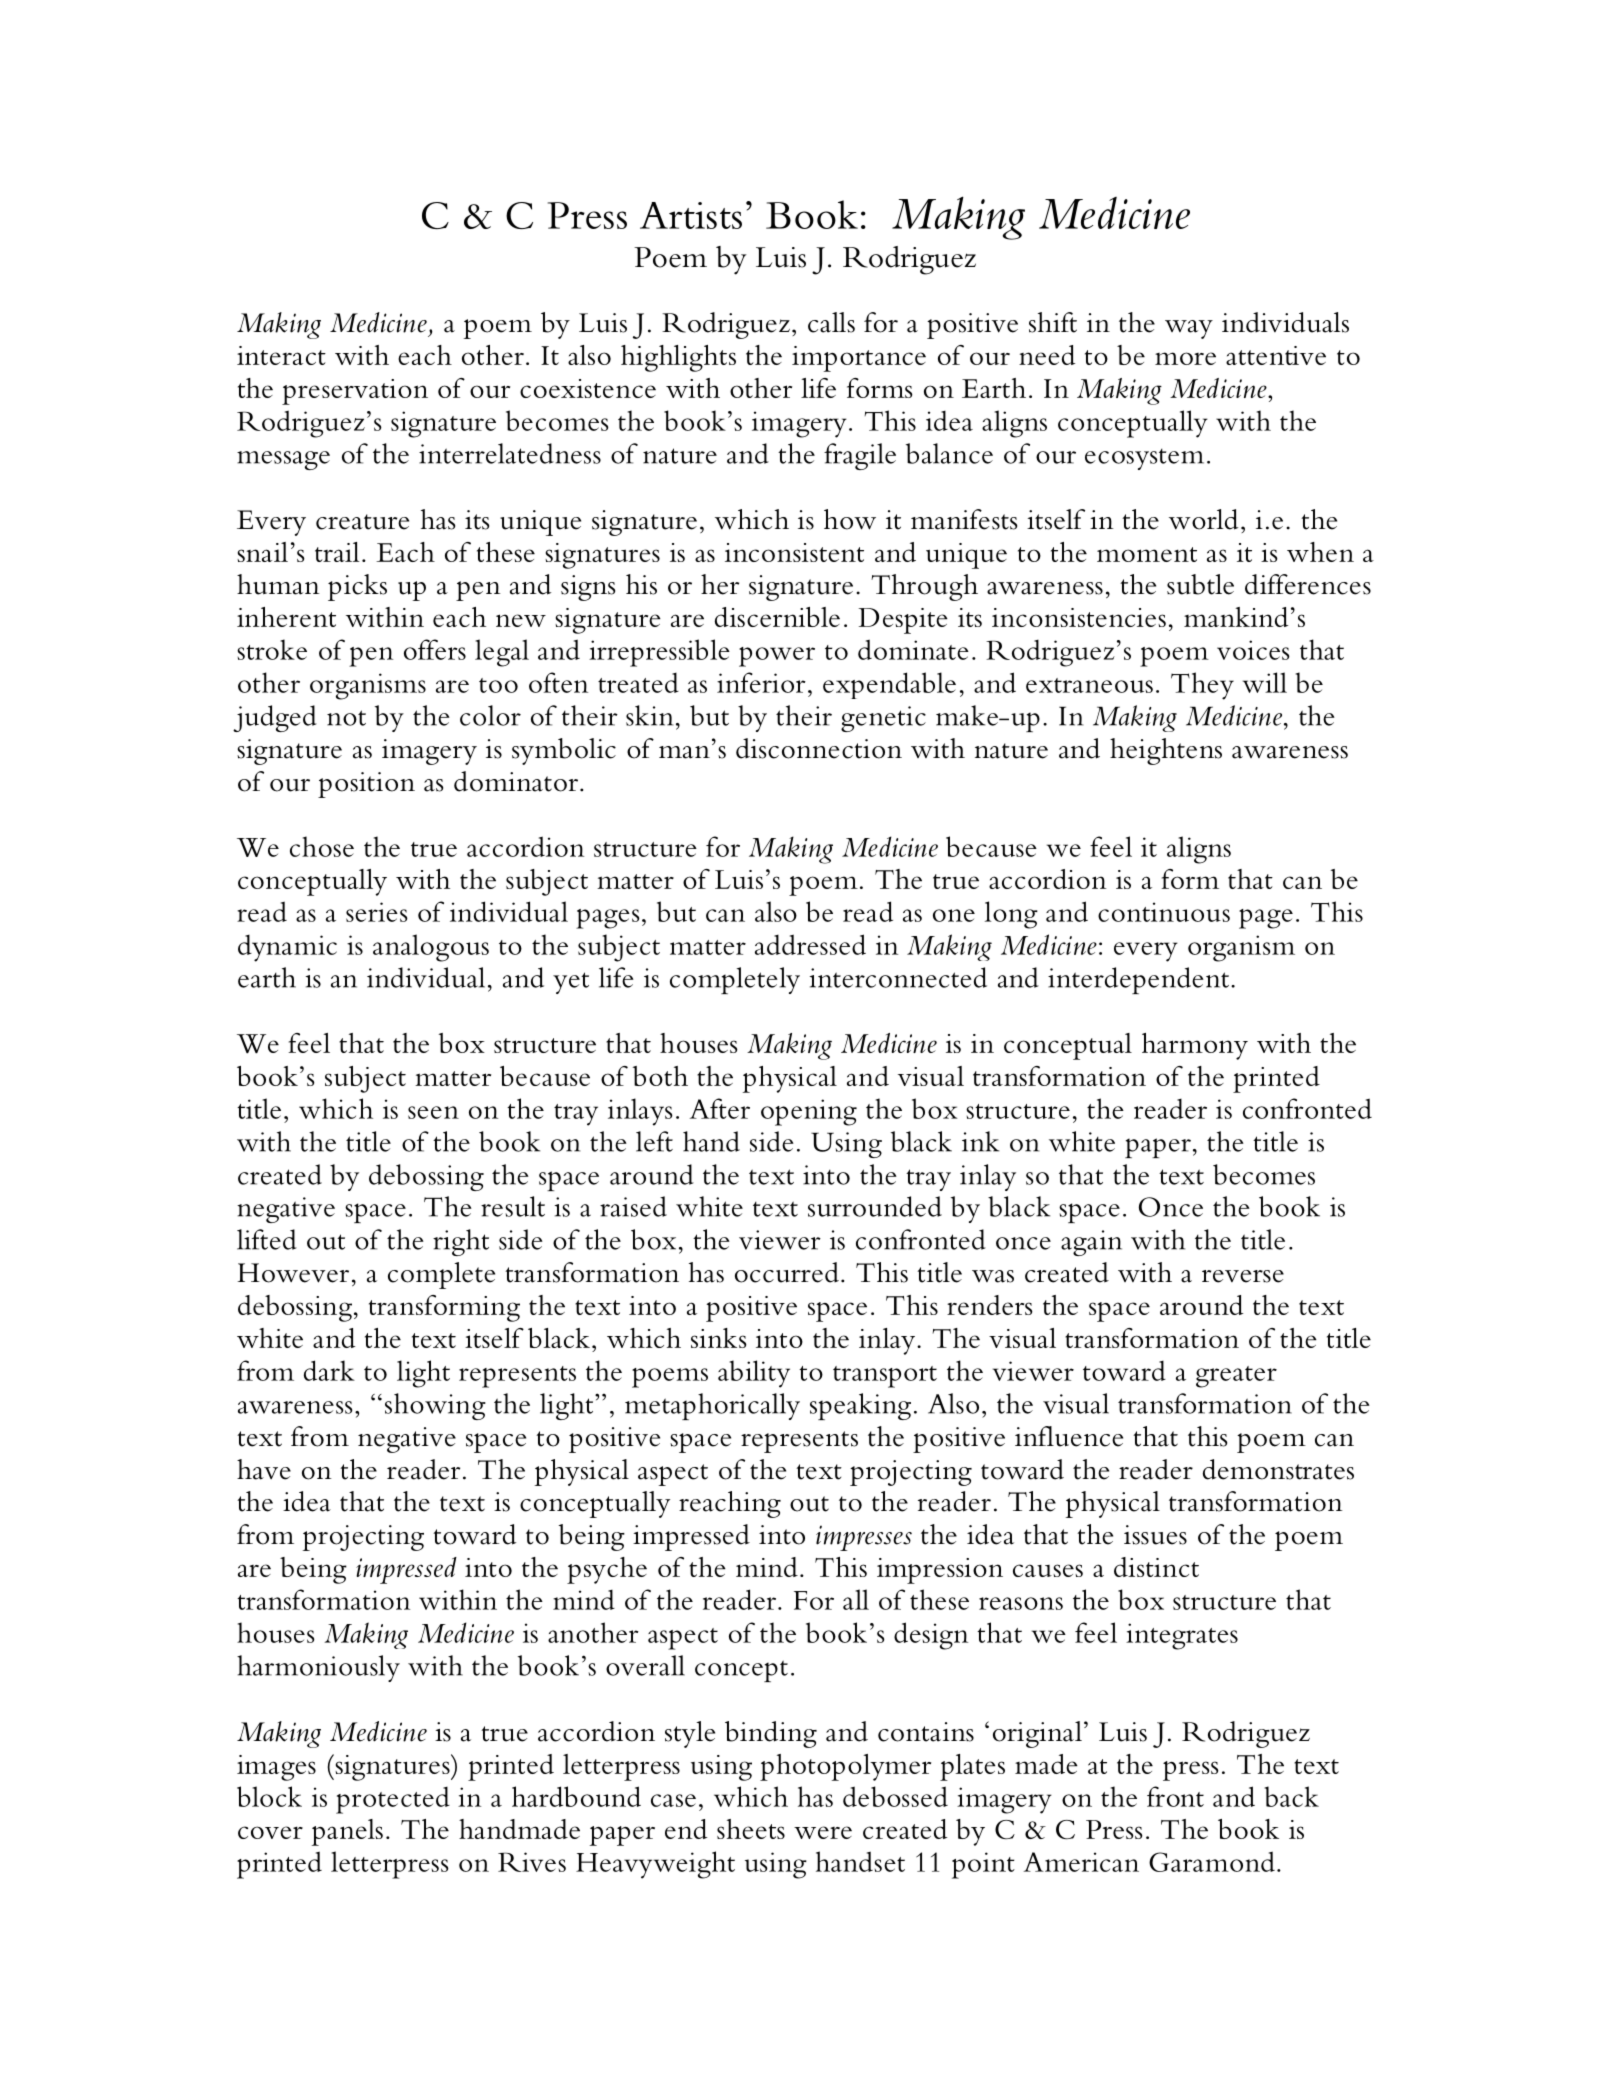 Image resolution: width=1610 pixels, height=2083 pixels. Describe the element at coordinates (281, 355) in the screenshot. I see `interact` at that location.
